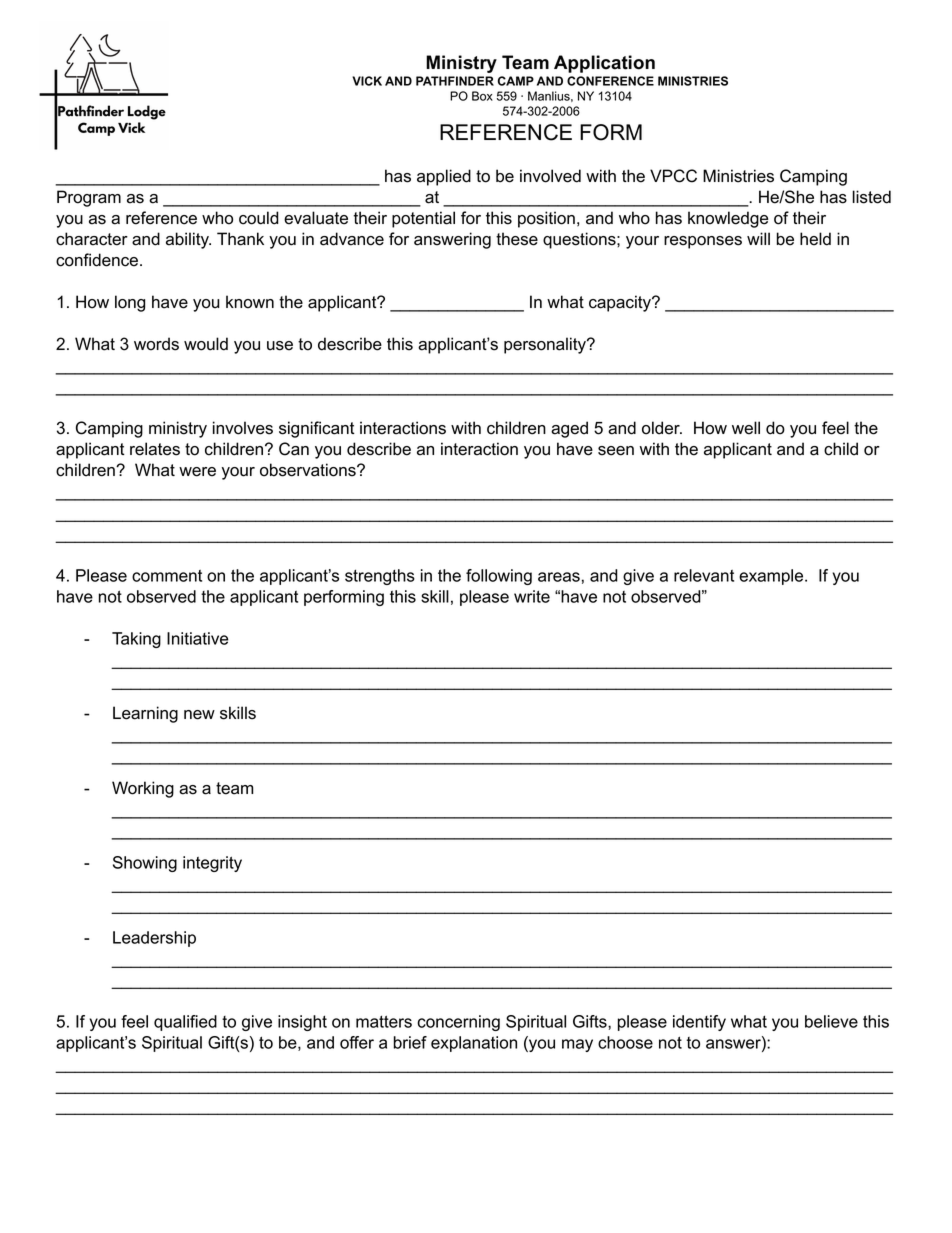 The width and height of the screenshot is (952, 1233). Describe the element at coordinates (610, 81) in the screenshot. I see `CONFERENCE` at that location.
